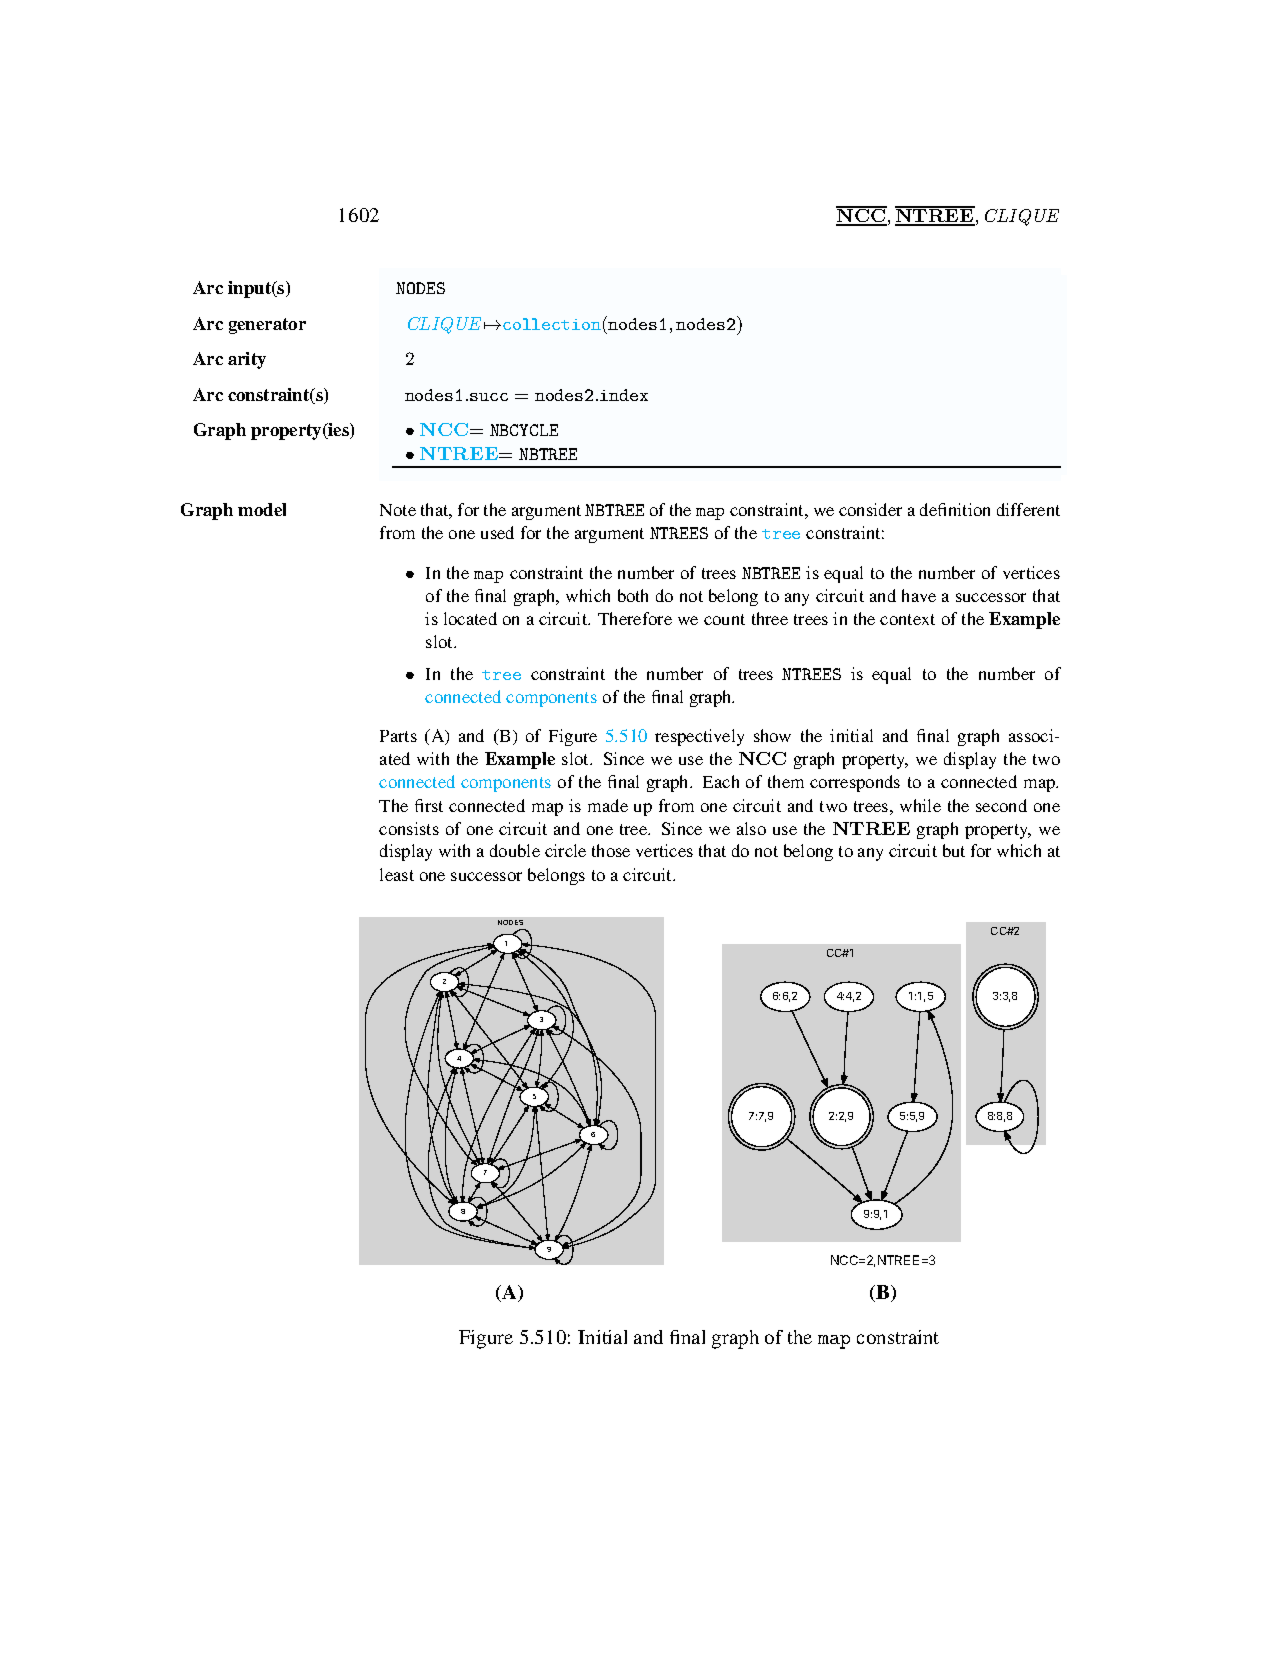 The height and width of the document is (1666, 1287). Describe the element at coordinates (247, 360) in the document. I see `arity` at that location.
